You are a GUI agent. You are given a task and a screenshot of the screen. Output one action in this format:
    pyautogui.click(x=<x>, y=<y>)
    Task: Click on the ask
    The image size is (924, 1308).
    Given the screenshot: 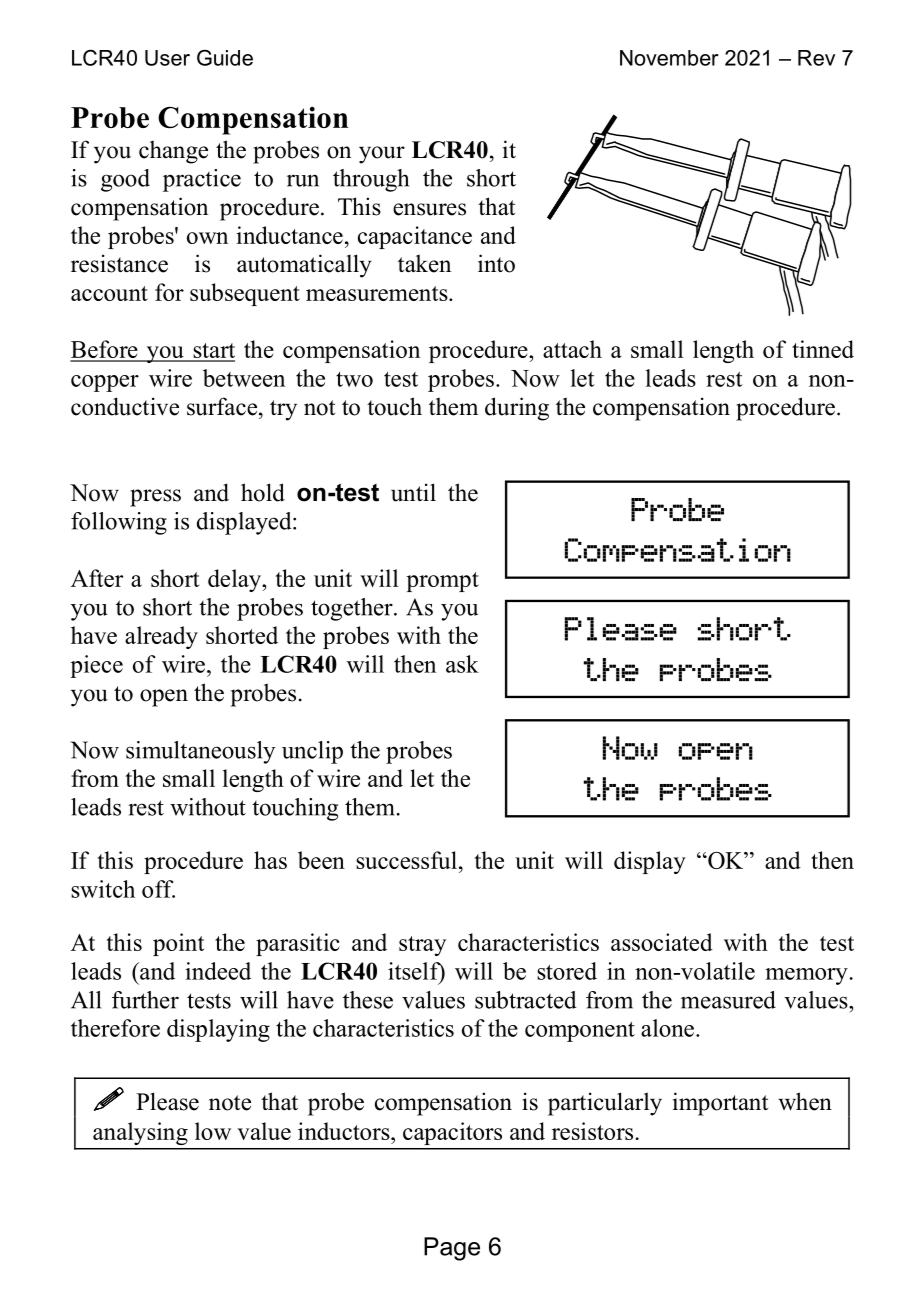 What is the action you would take?
    pyautogui.click(x=462, y=664)
